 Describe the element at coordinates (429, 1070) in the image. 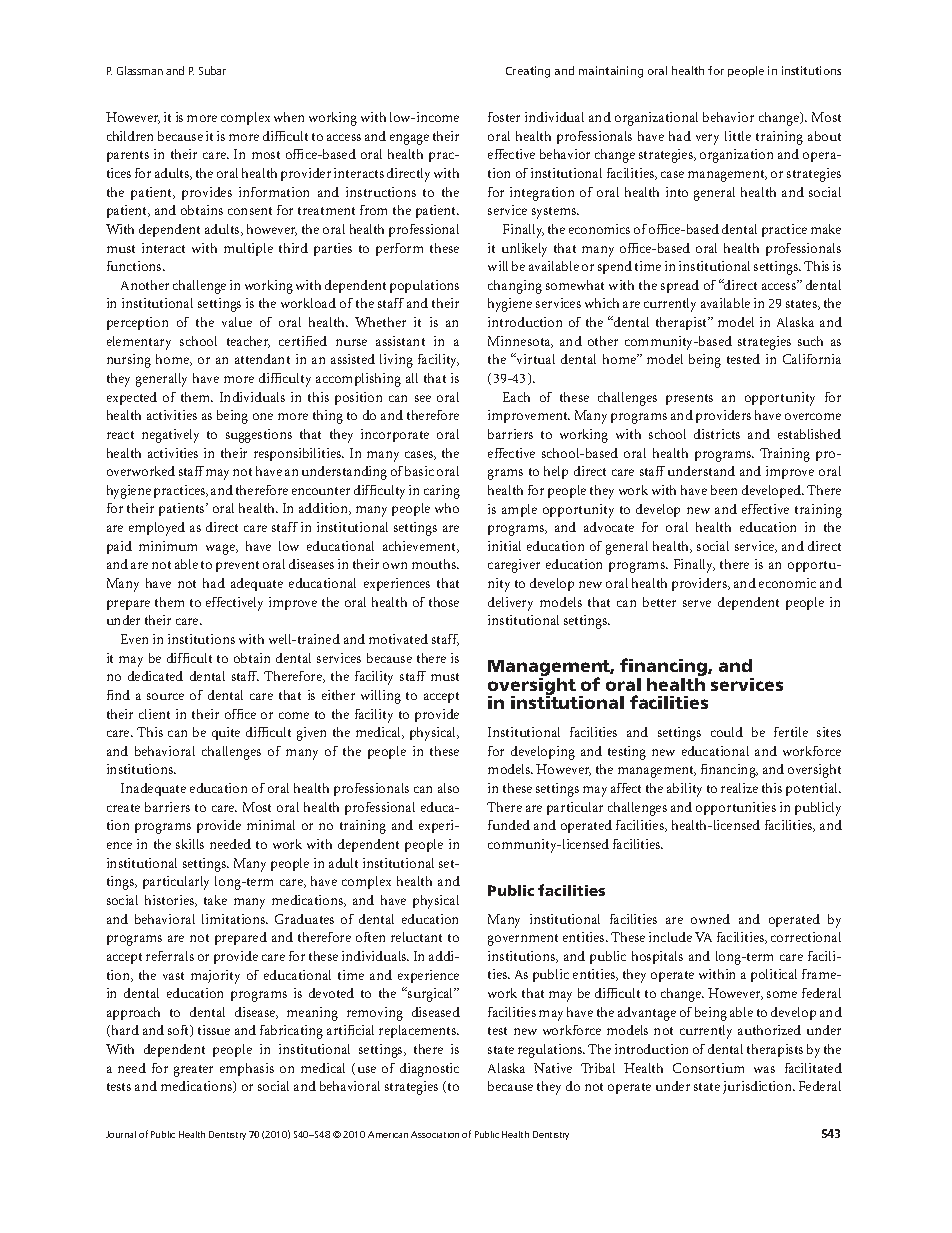

I see `diagnostic` at that location.
